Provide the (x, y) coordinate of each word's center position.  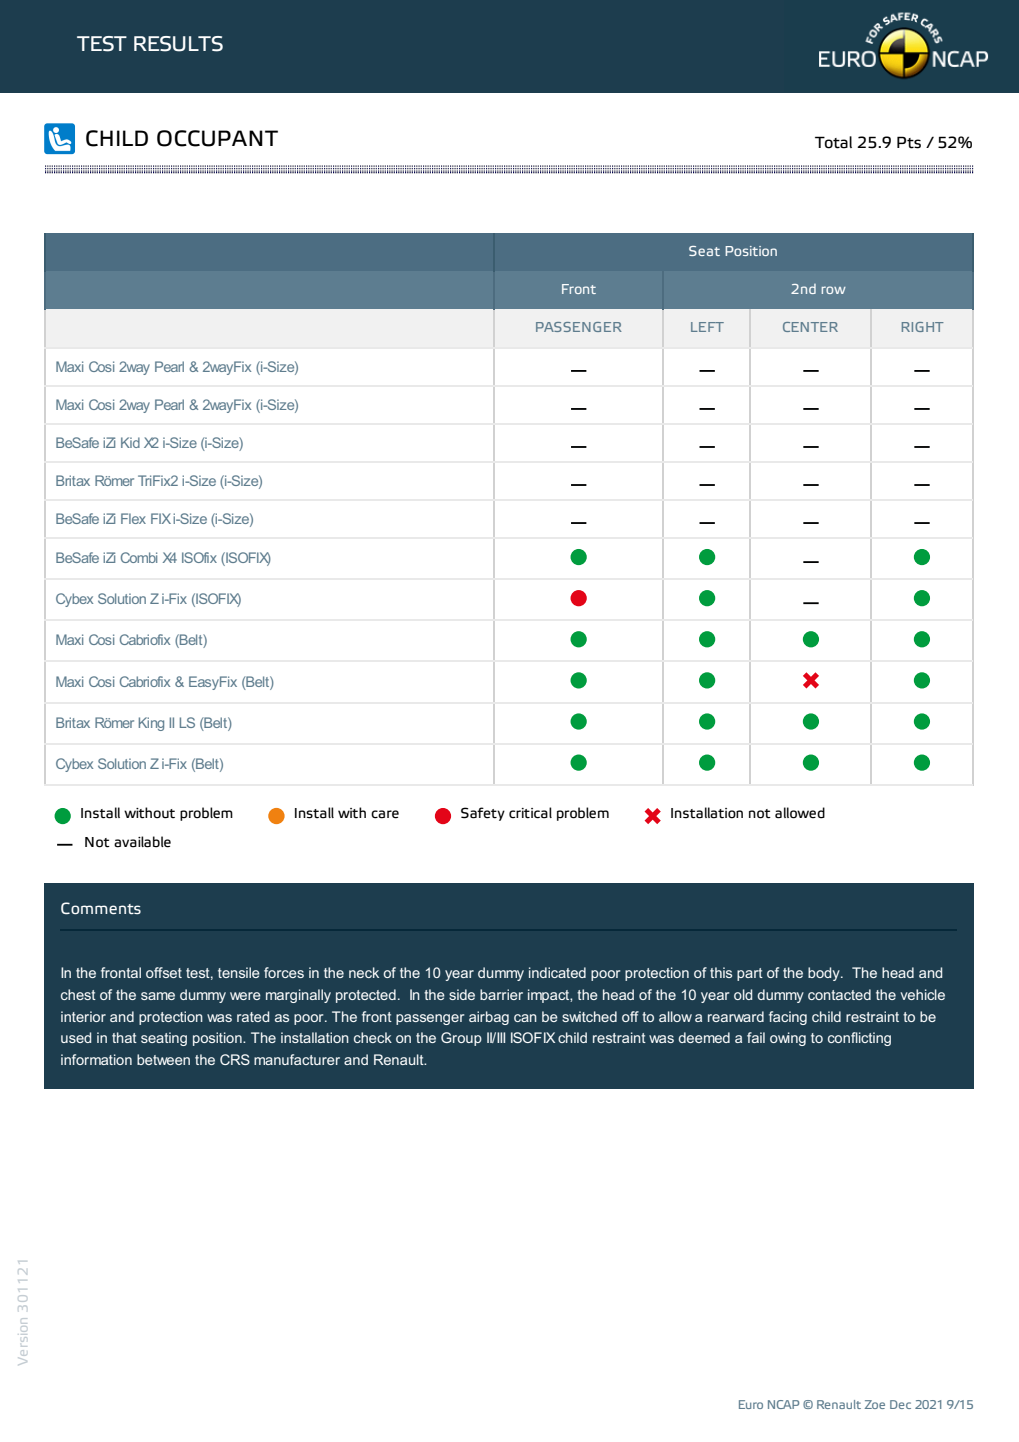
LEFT (707, 327)
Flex (133, 518)
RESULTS (178, 44)
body (825, 974)
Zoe (875, 1404)
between (163, 1059)
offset (164, 972)
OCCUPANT (217, 138)
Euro (751, 1404)
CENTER (810, 327)
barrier (501, 994)
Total (833, 142)
